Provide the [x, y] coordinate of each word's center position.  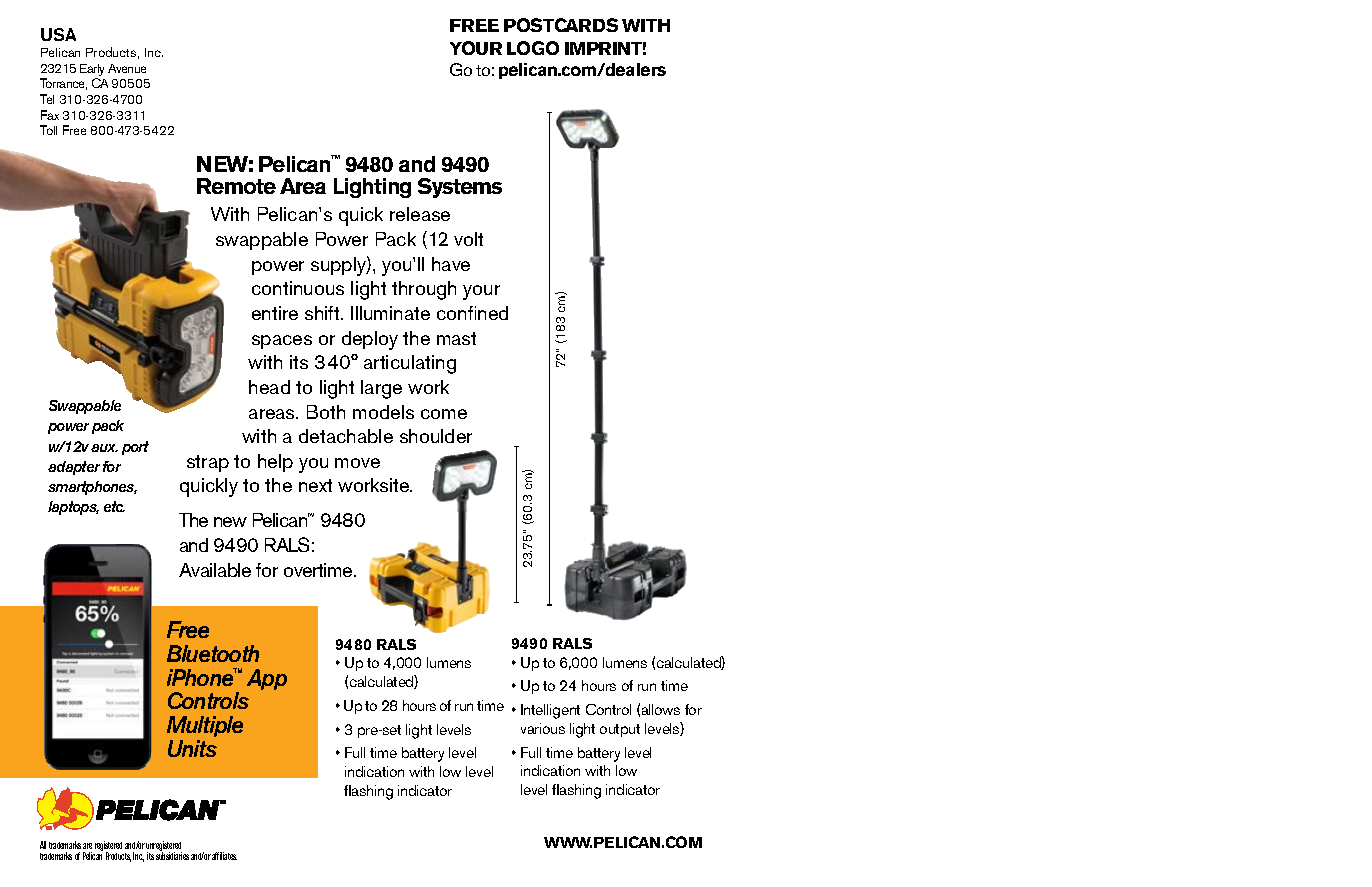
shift [323, 313]
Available [215, 570]
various [543, 728]
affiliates [224, 856]
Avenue [127, 68]
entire [275, 313]
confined [472, 313]
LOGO [533, 48]
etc [114, 506]
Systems [460, 188]
